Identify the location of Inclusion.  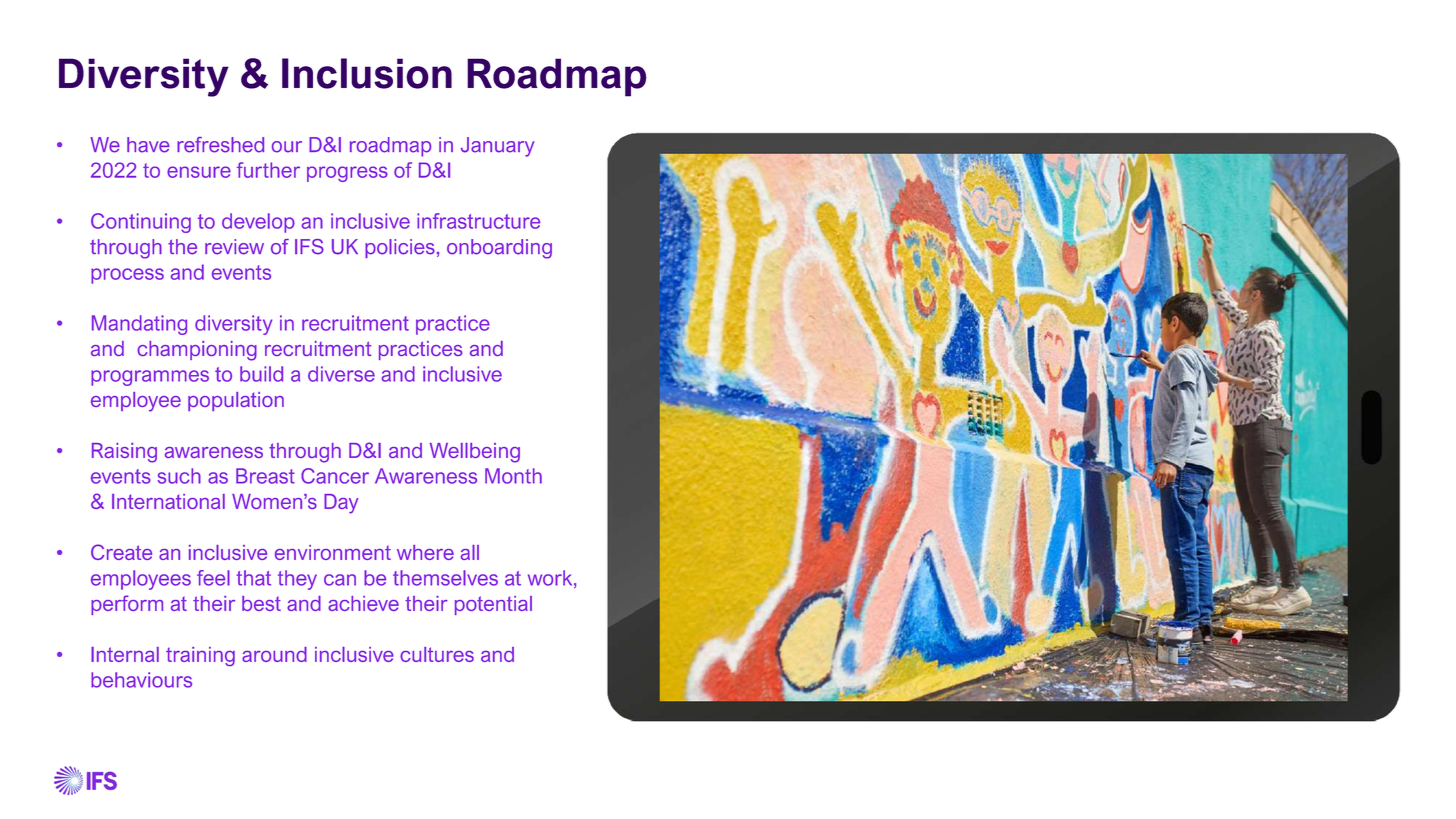
(367, 73).
